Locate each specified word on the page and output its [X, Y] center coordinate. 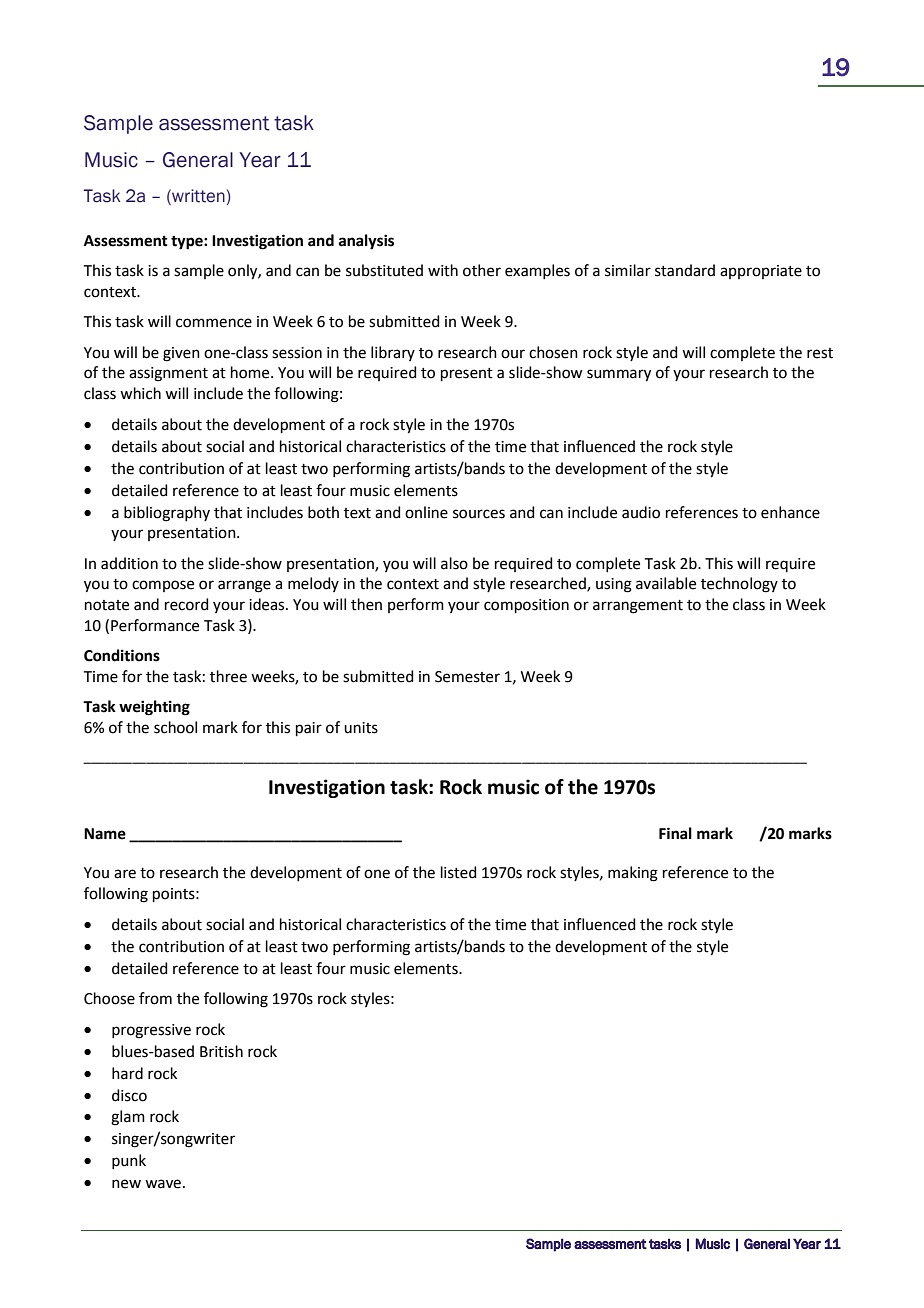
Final [675, 833]
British [221, 1051]
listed [459, 872]
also [454, 563]
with [443, 270]
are [125, 874]
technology [739, 585]
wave [163, 1184]
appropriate [761, 272]
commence [214, 323]
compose [163, 586]
